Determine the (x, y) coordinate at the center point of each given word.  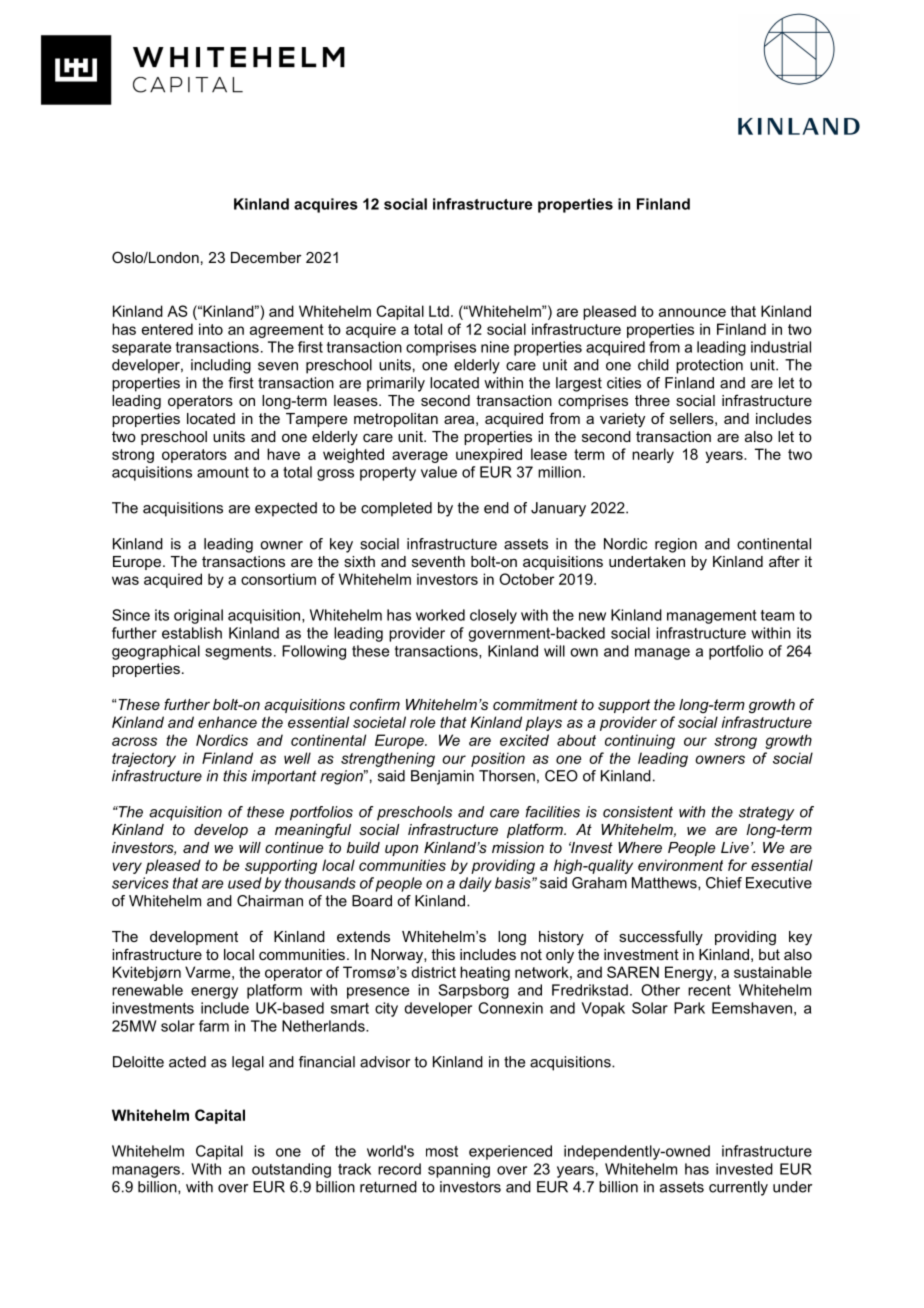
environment (680, 865)
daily (475, 884)
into (211, 329)
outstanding (291, 1170)
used (245, 883)
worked (440, 615)
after (784, 561)
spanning (459, 1170)
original (198, 616)
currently (738, 1188)
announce (692, 312)
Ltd (439, 311)
